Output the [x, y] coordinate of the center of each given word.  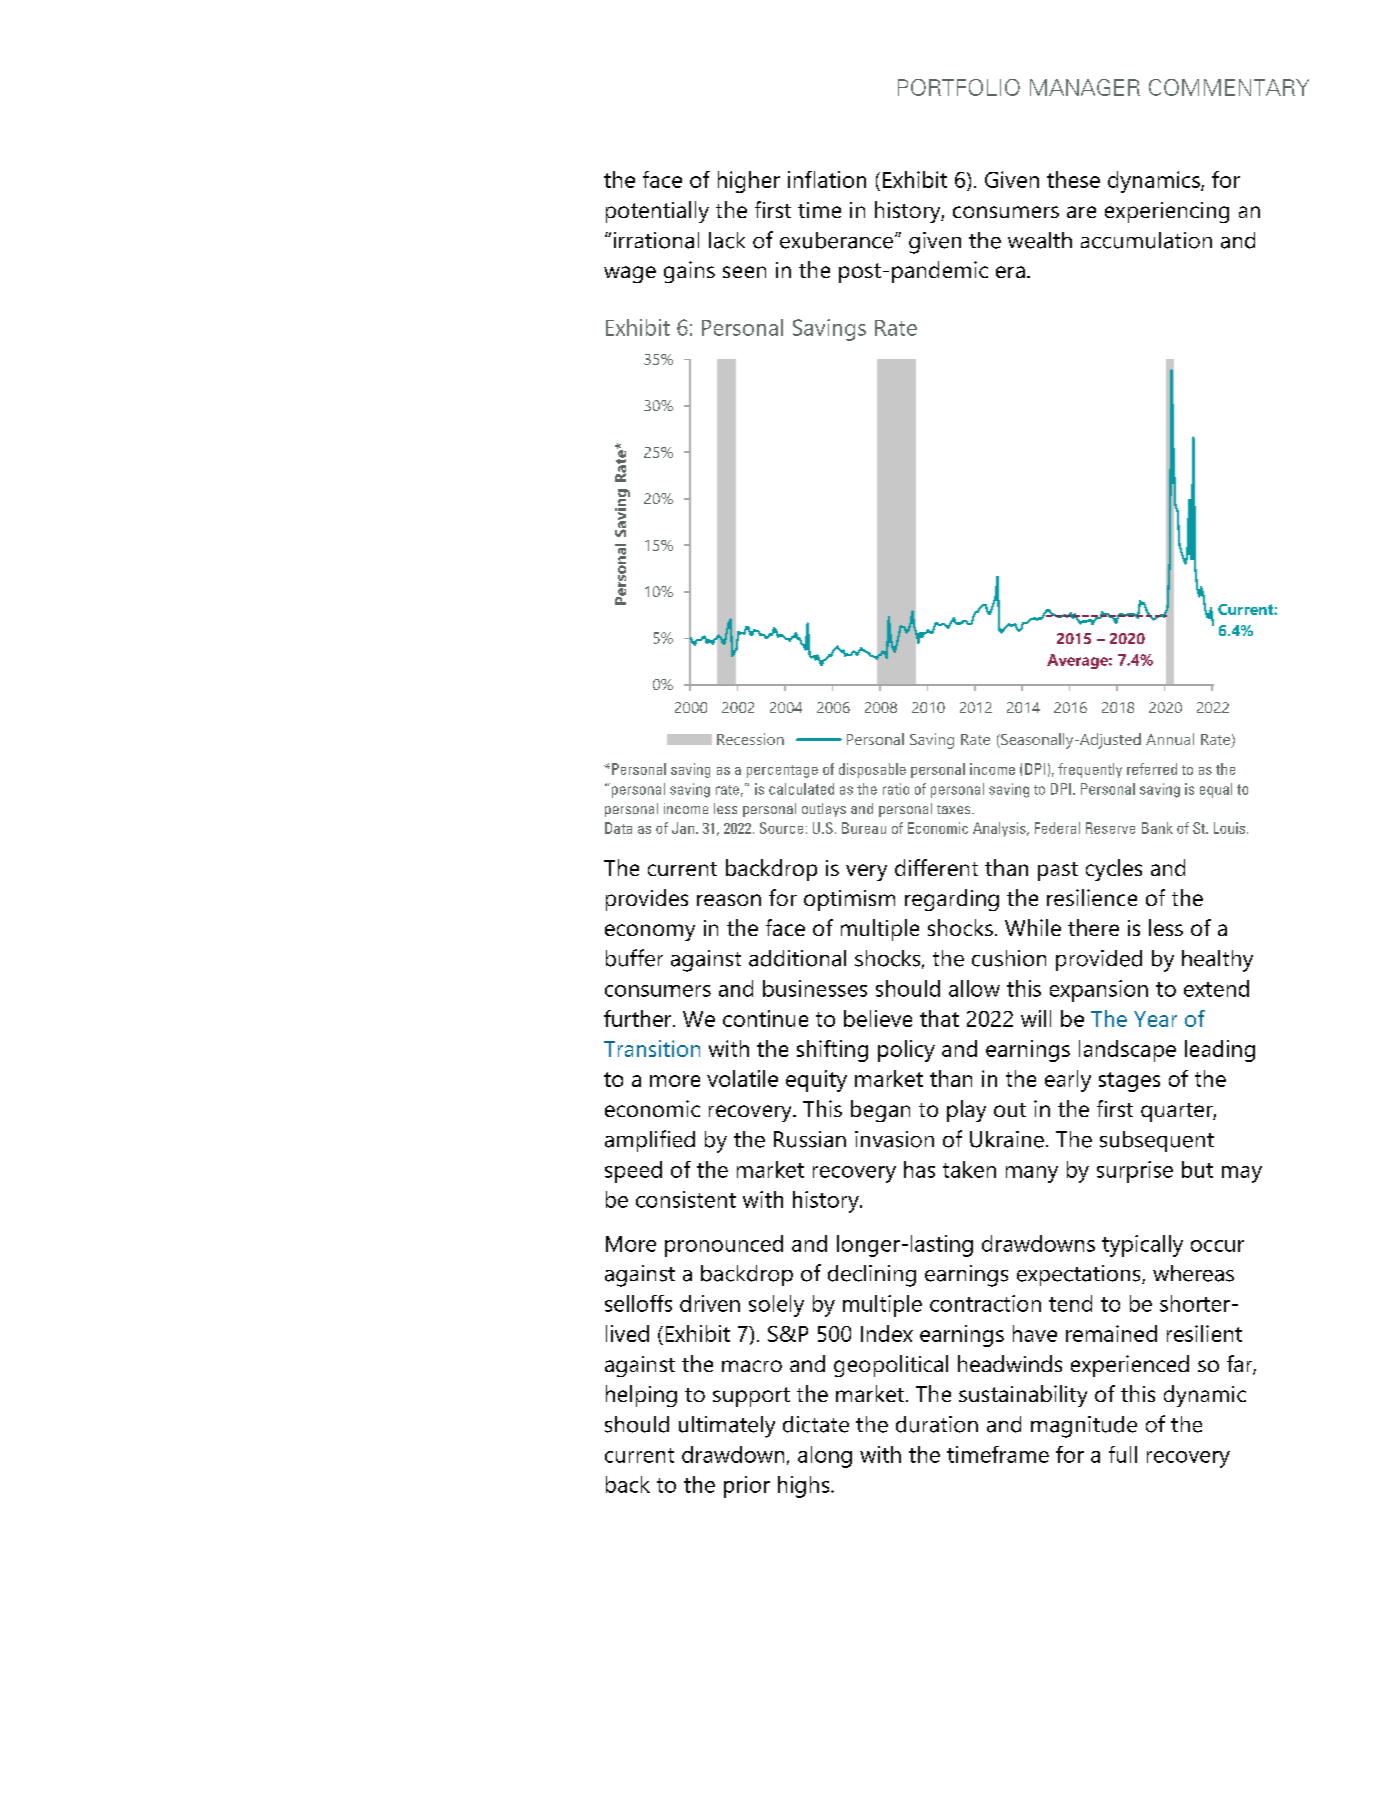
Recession [750, 739]
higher [749, 182]
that [939, 1018]
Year [1155, 1019]
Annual [1170, 739]
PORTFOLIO [959, 87]
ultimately [727, 1427]
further [639, 1018]
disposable [872, 770]
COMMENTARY [1229, 87]
